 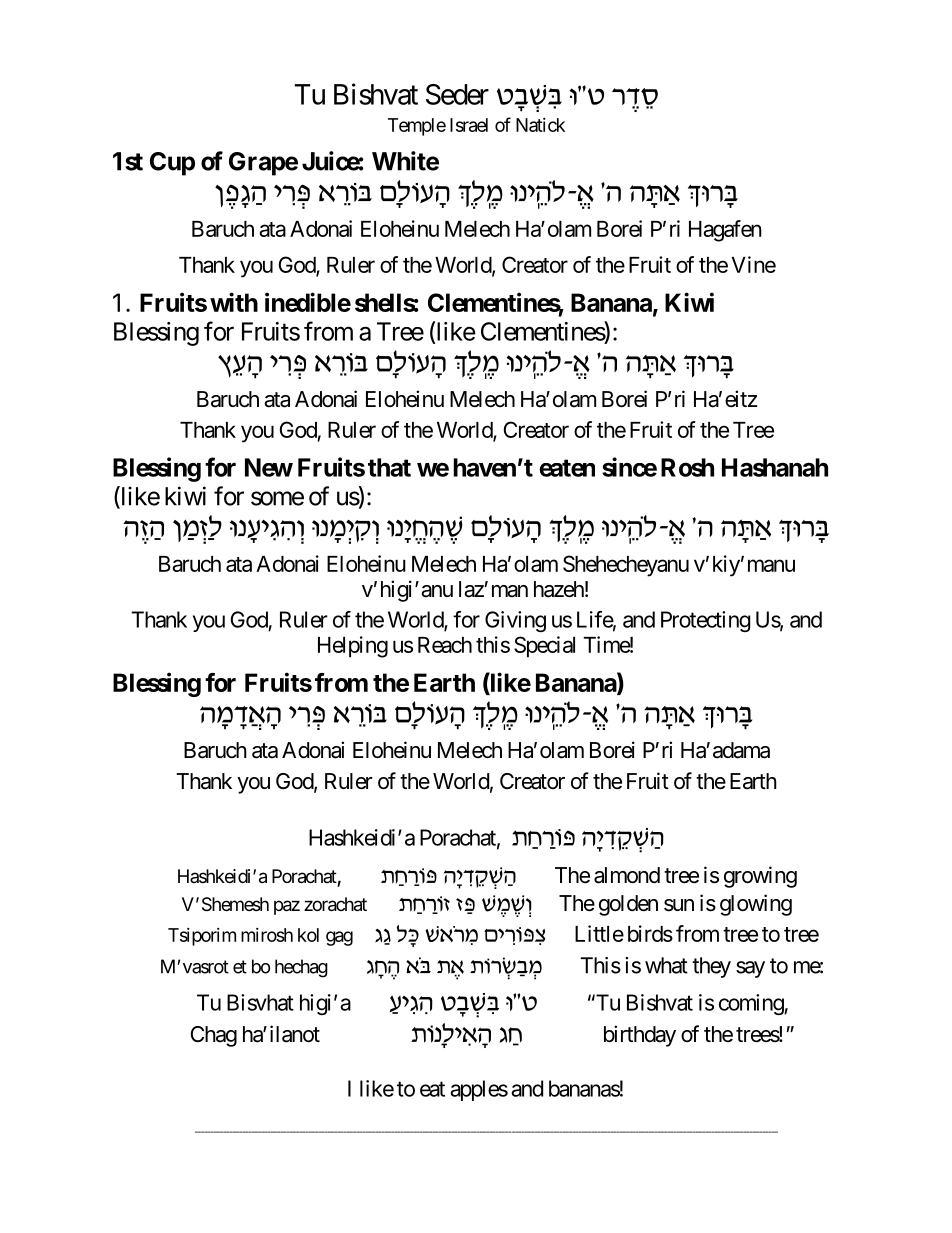 What do you see at coordinates (445, 645) in the screenshot?
I see `Reach` at bounding box center [445, 645].
